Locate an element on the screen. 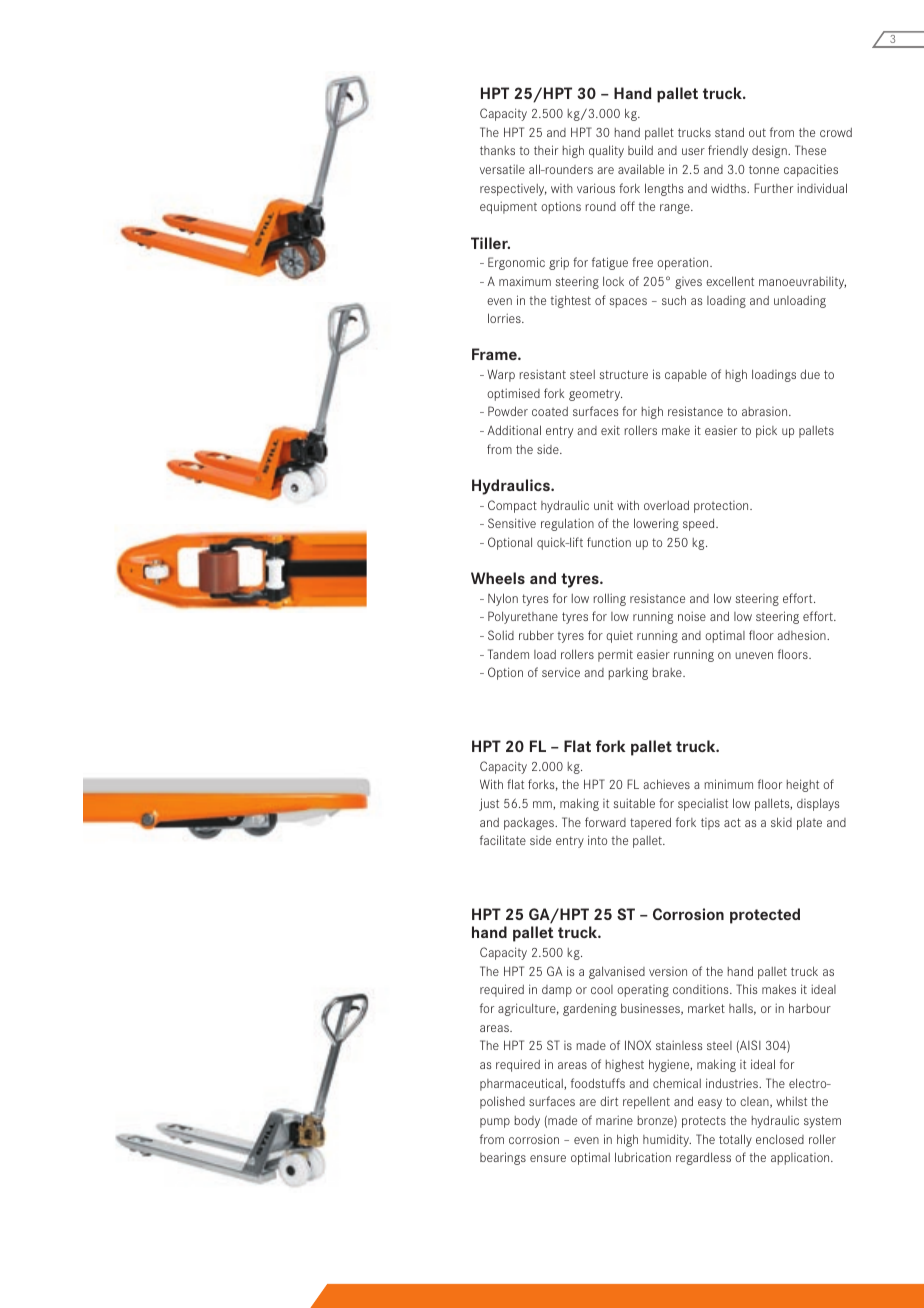 The height and width of the screenshot is (1308, 924). their is located at coordinates (546, 150).
